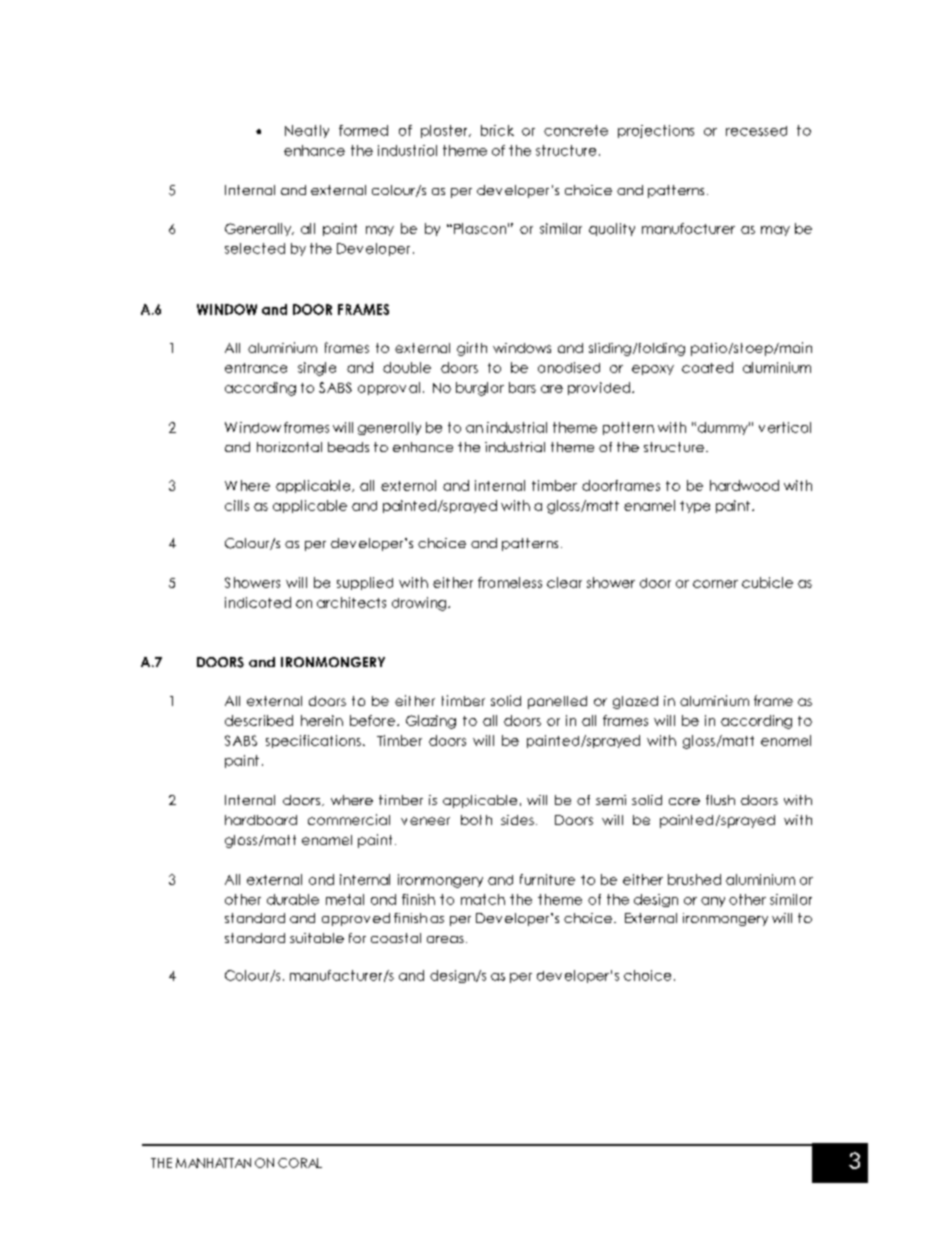 Image resolution: width=952 pixels, height=1233 pixels. I want to click on brick, so click(497, 130).
